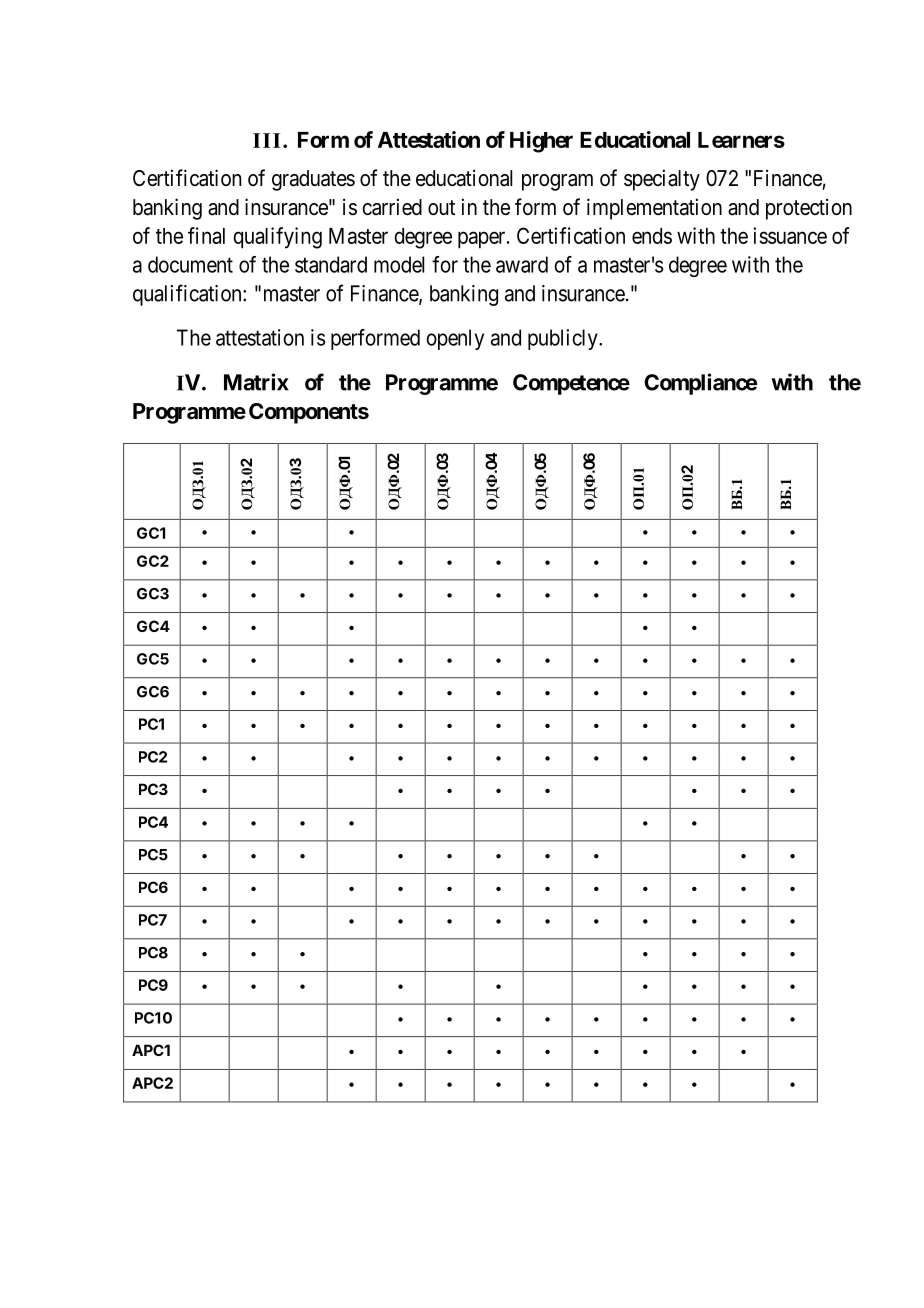 The width and height of the image is (924, 1308). Describe the element at coordinates (790, 235) in the image. I see `issuance` at that location.
